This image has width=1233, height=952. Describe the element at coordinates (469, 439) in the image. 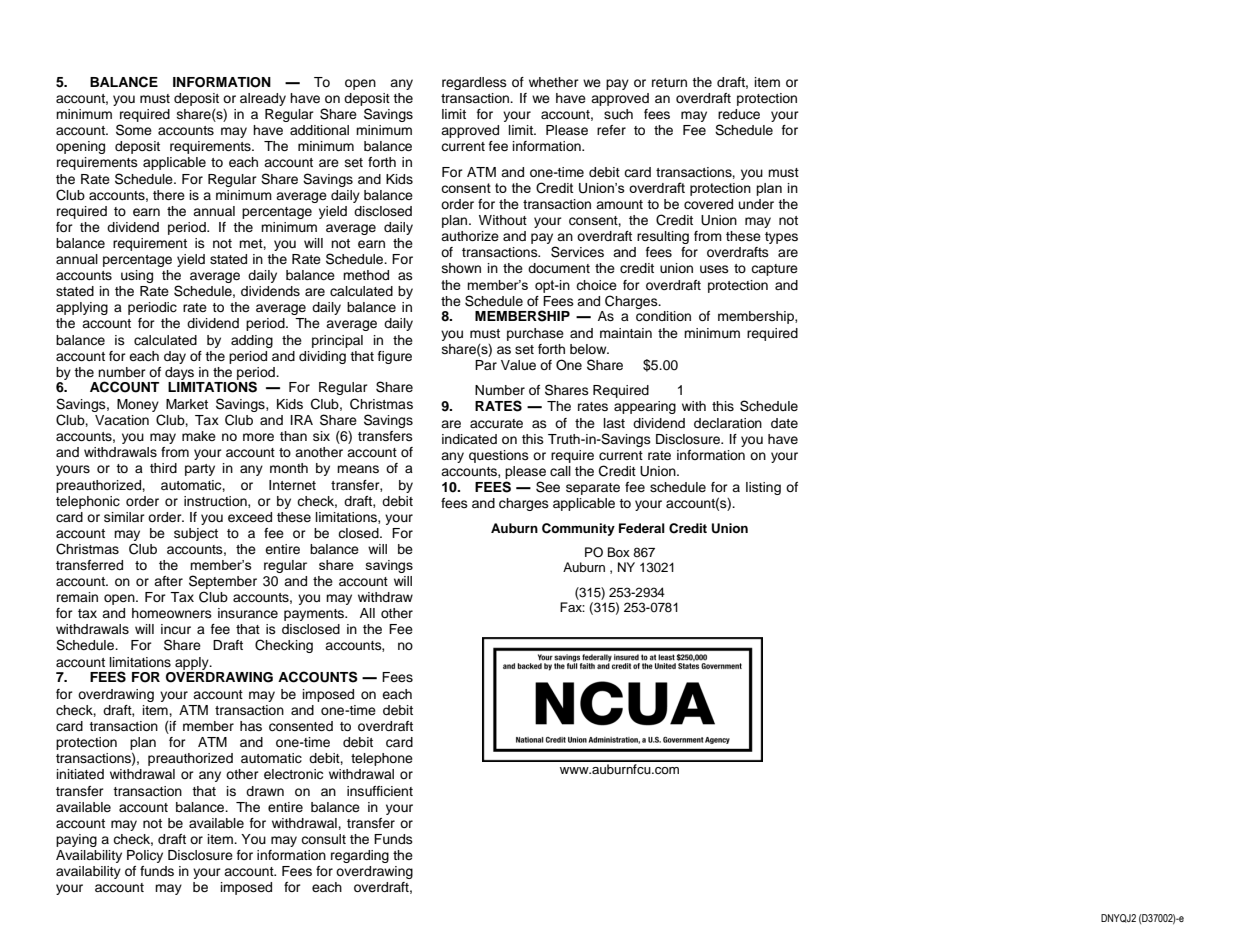

I see `indicated` at that location.
